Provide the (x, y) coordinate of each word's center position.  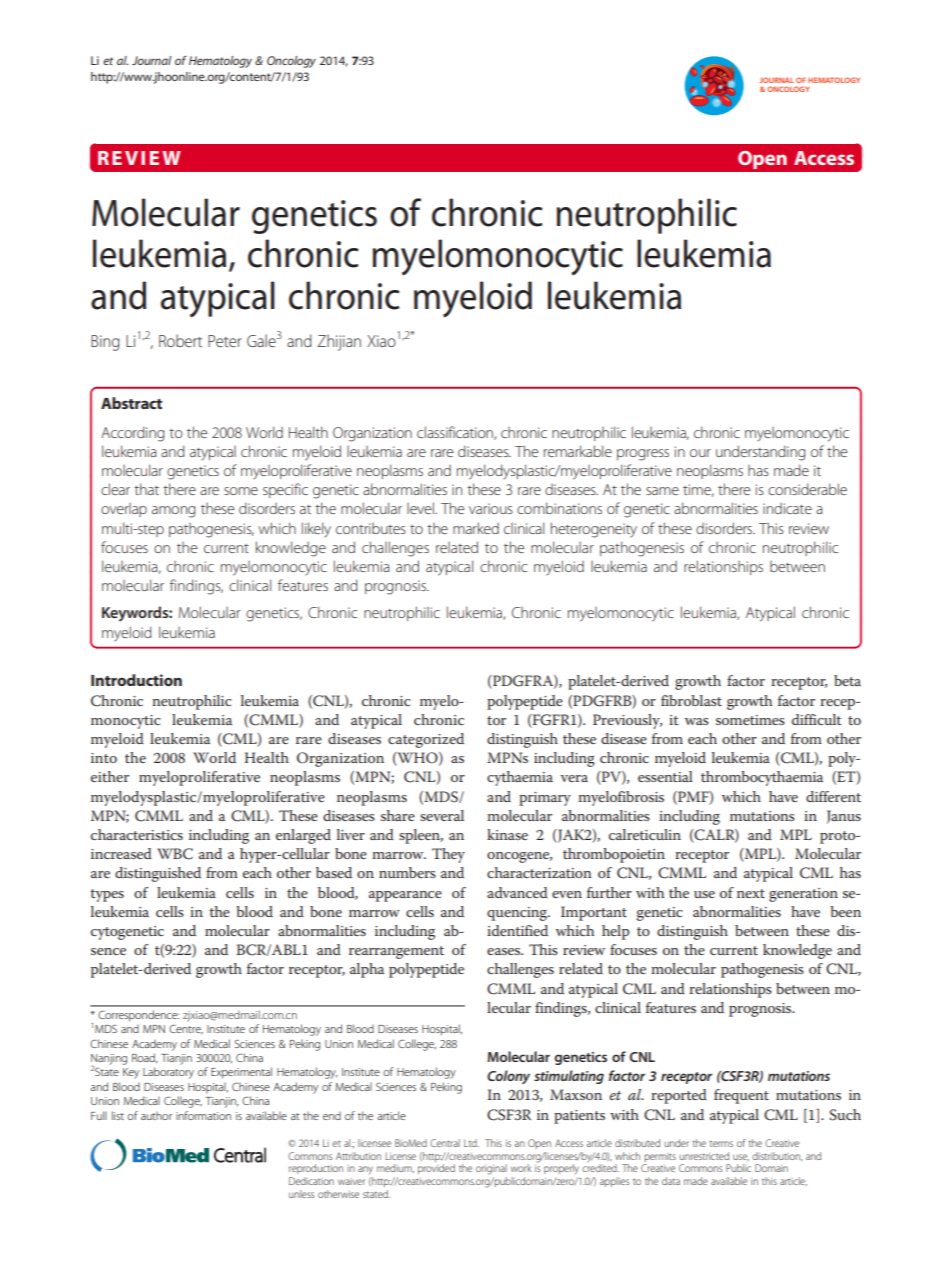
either (110, 776)
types (107, 895)
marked (476, 528)
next (751, 893)
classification (456, 433)
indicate (787, 508)
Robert (180, 340)
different (833, 796)
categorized (426, 740)
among (173, 512)
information (203, 1115)
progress (643, 455)
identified (517, 930)
